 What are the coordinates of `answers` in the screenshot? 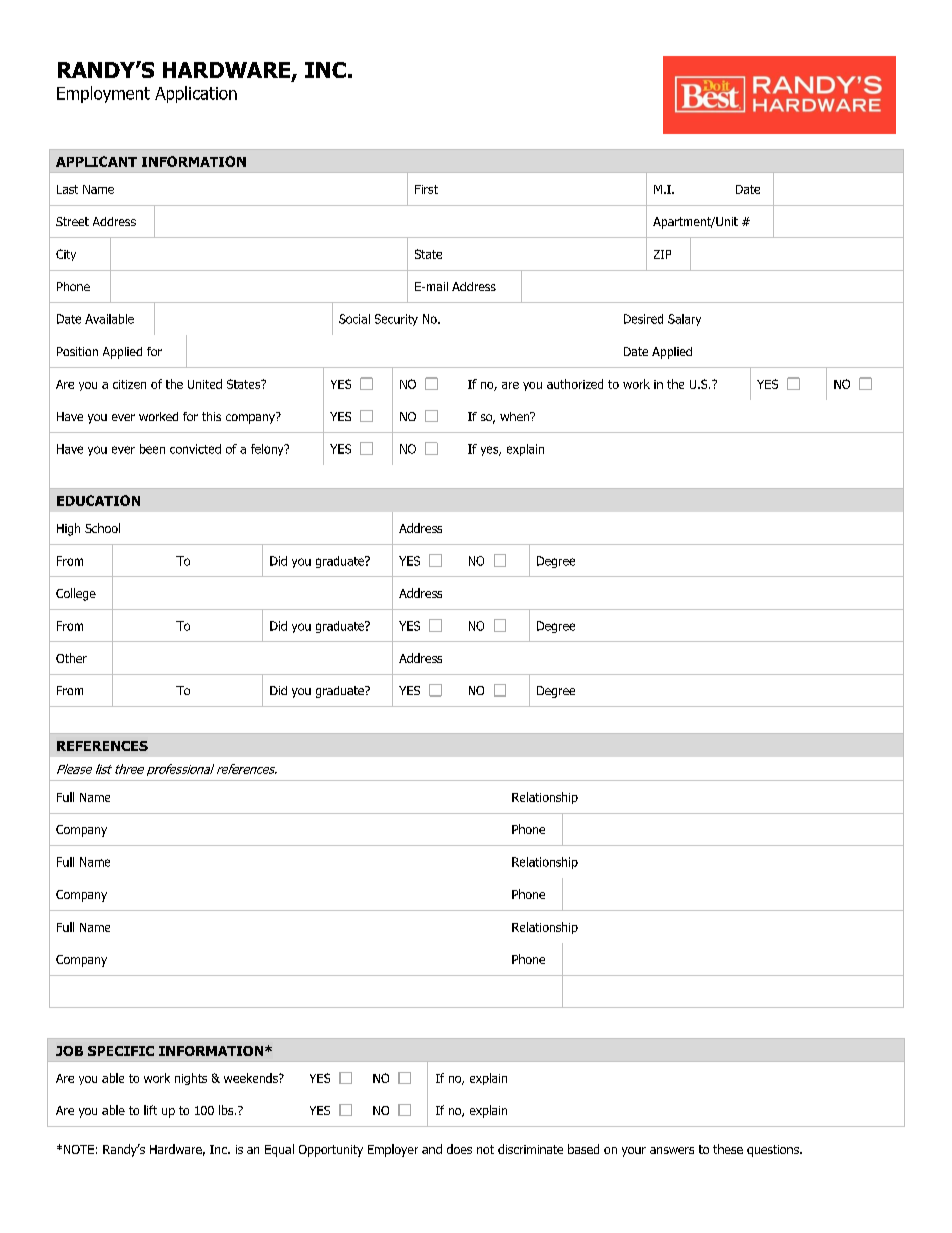 It's located at (672, 1150).
